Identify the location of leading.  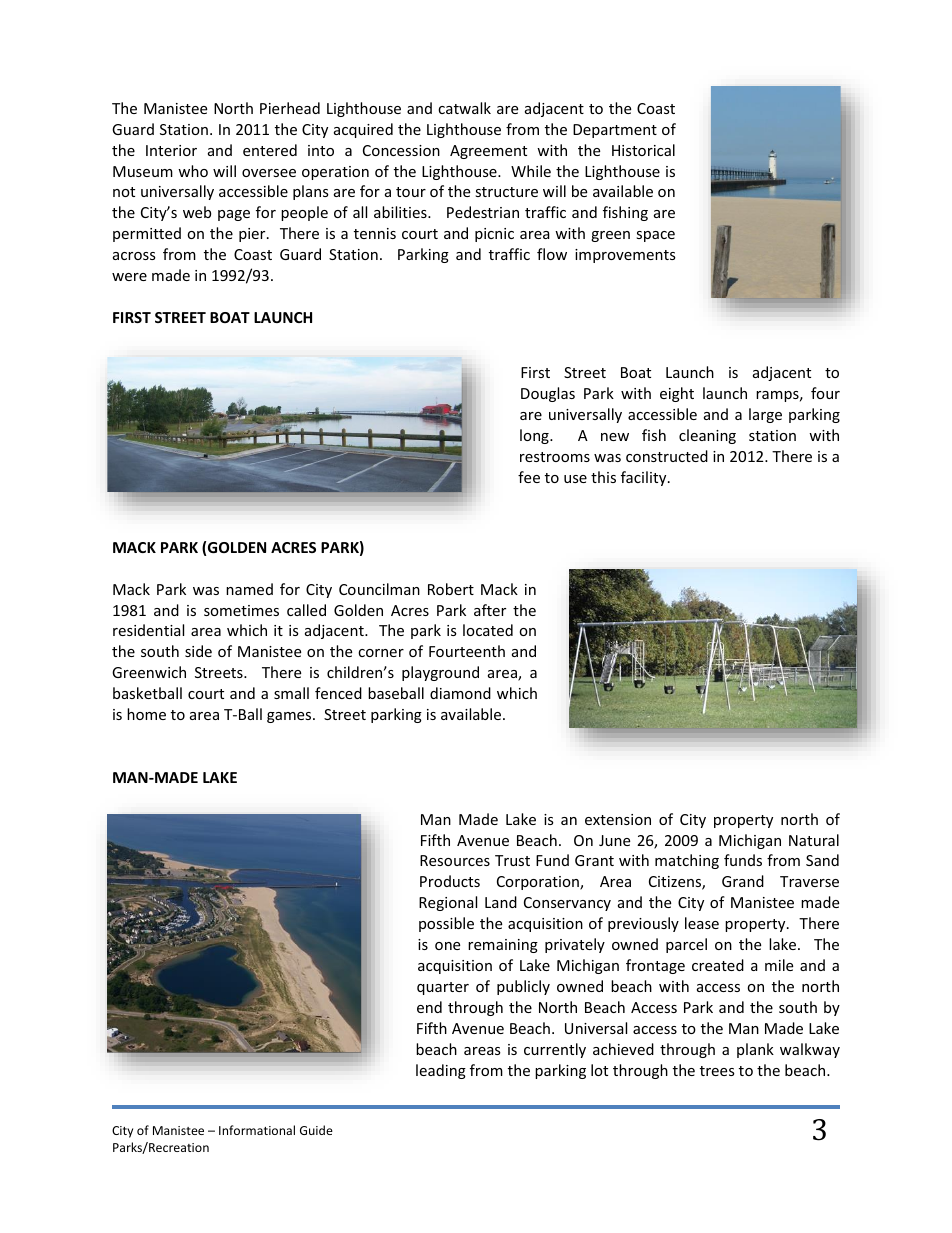
(441, 1071).
